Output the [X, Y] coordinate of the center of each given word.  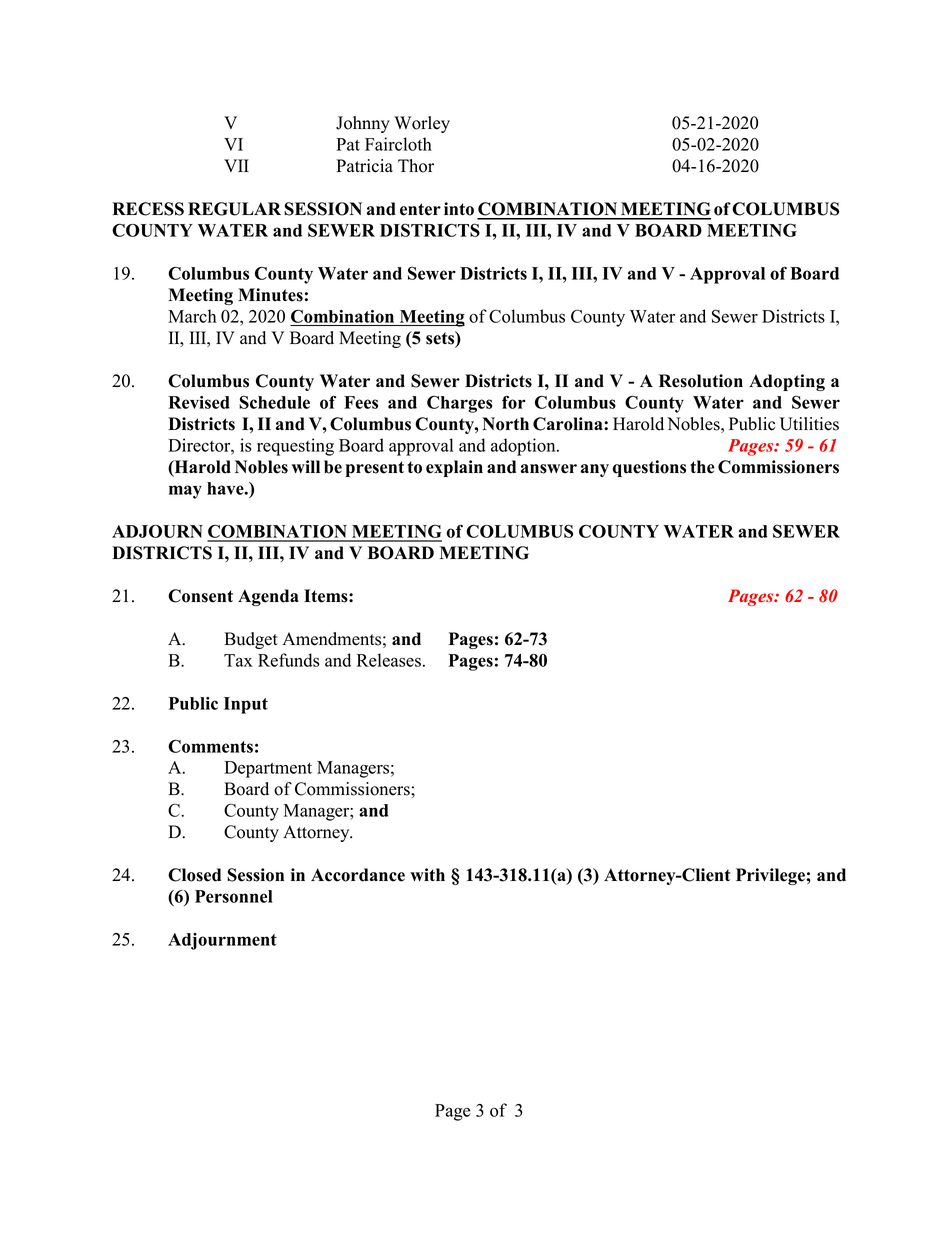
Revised [199, 402]
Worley [422, 124]
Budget [251, 640]
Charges [460, 404]
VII [236, 165]
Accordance [358, 875]
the [702, 467]
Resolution [701, 381]
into [459, 209]
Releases [389, 660]
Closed [194, 875]
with [427, 874]
